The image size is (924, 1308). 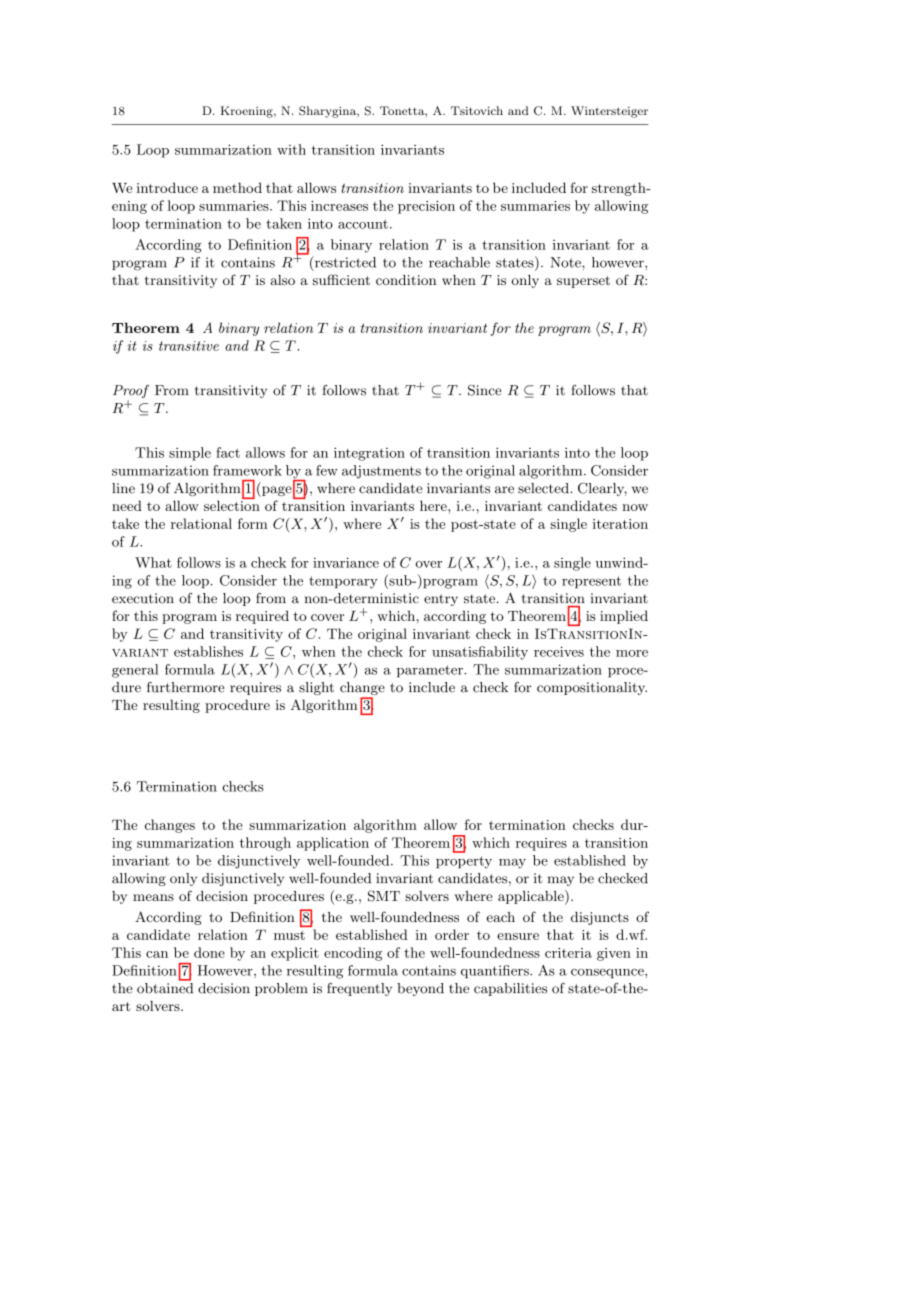 What do you see at coordinates (209, 952) in the screenshot?
I see `done` at bounding box center [209, 952].
